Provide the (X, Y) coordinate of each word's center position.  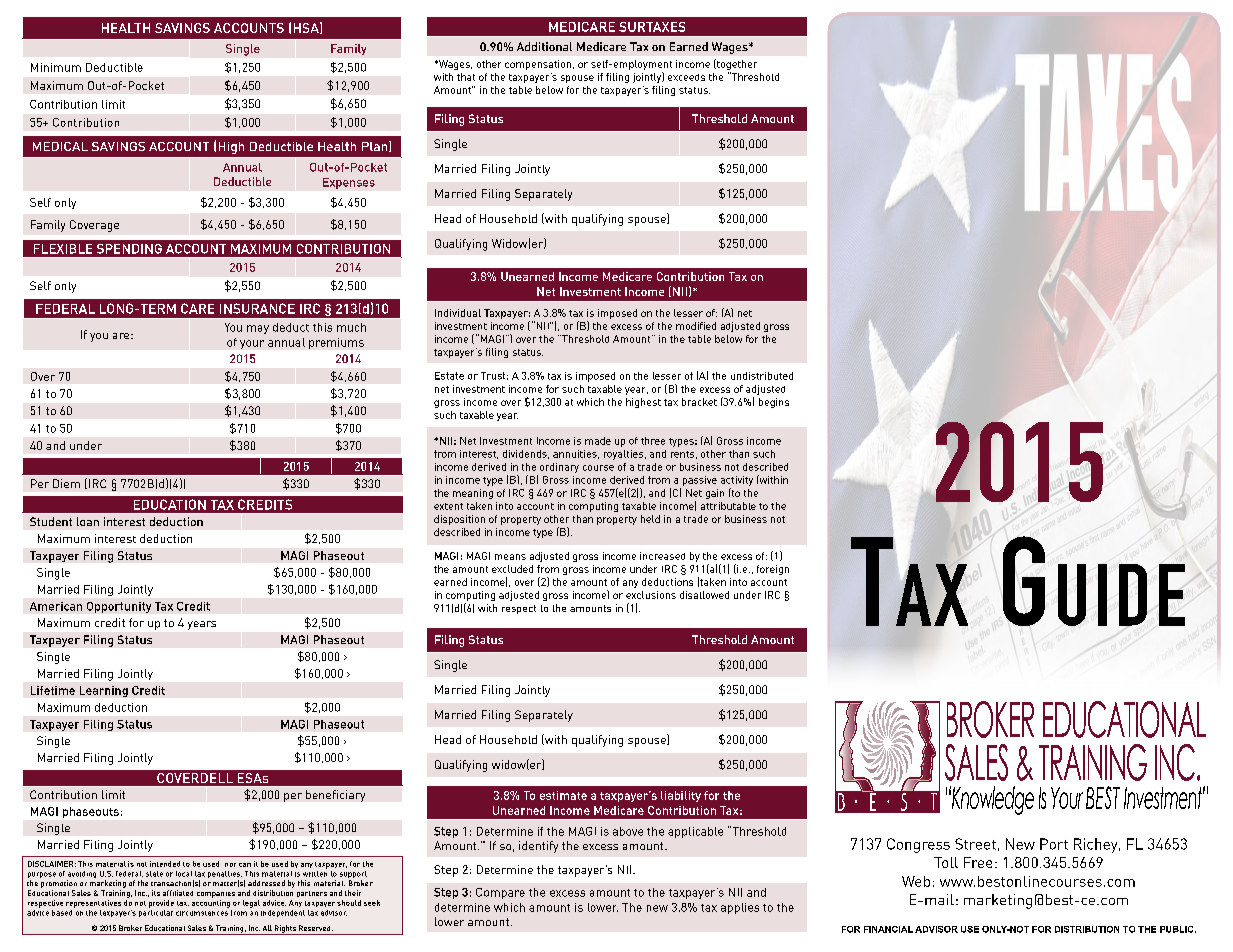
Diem (66, 483)
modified (696, 326)
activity (737, 481)
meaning (473, 494)
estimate (563, 795)
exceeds (686, 77)
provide (161, 904)
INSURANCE (257, 308)
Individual (458, 313)
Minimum (56, 67)
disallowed (704, 595)
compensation (539, 65)
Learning (104, 691)
